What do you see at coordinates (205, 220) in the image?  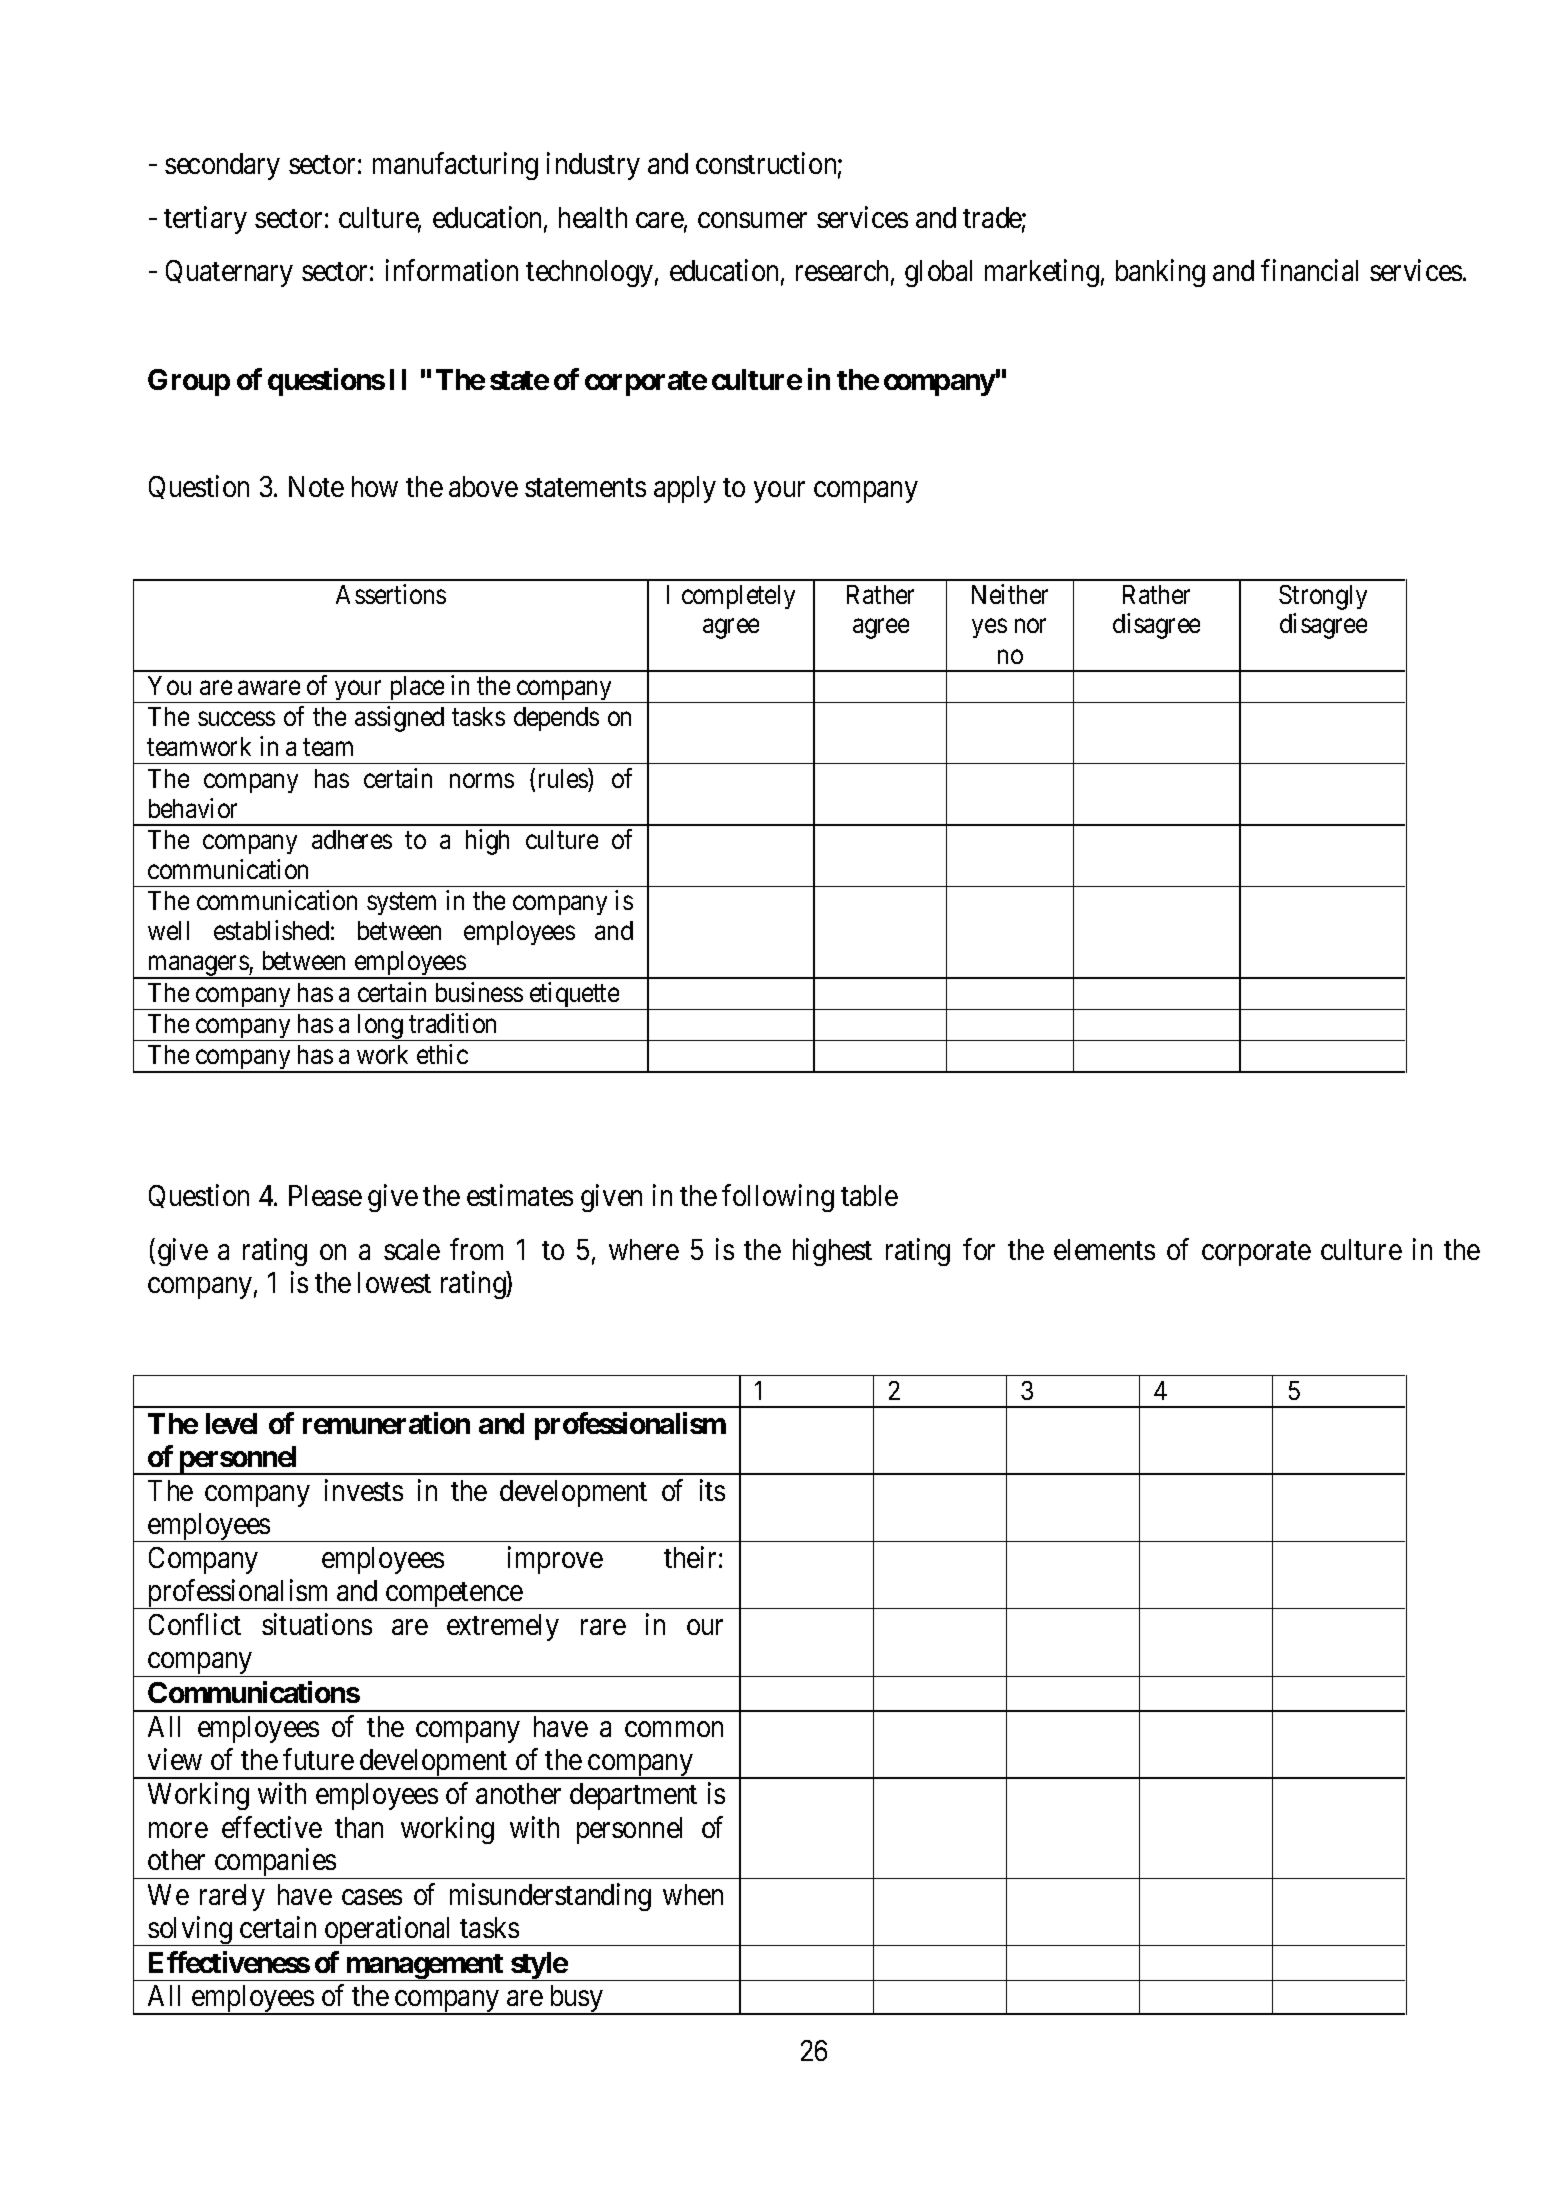 I see `tertiary` at bounding box center [205, 220].
